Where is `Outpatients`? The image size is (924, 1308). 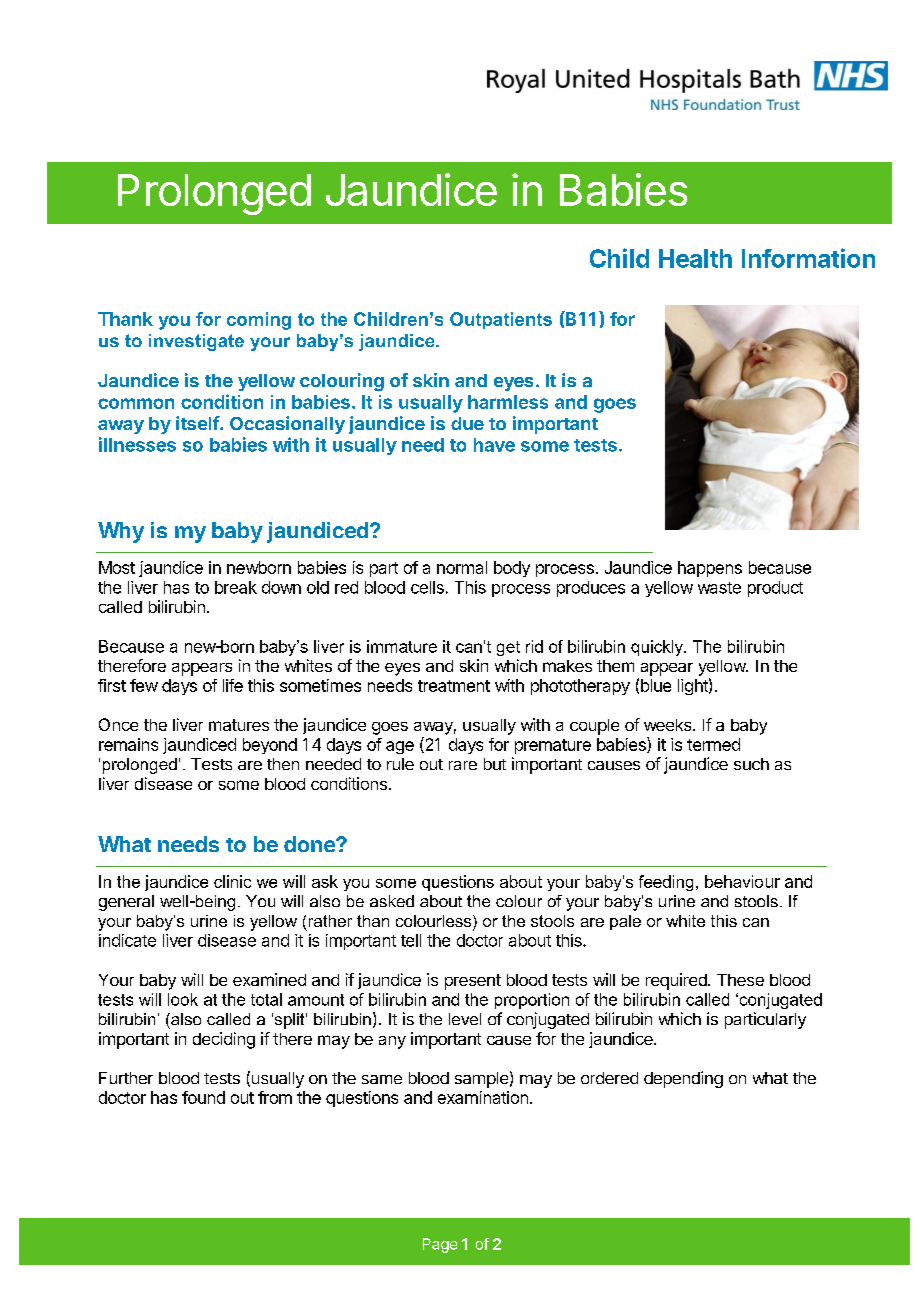
Outpatients is located at coordinates (501, 320).
